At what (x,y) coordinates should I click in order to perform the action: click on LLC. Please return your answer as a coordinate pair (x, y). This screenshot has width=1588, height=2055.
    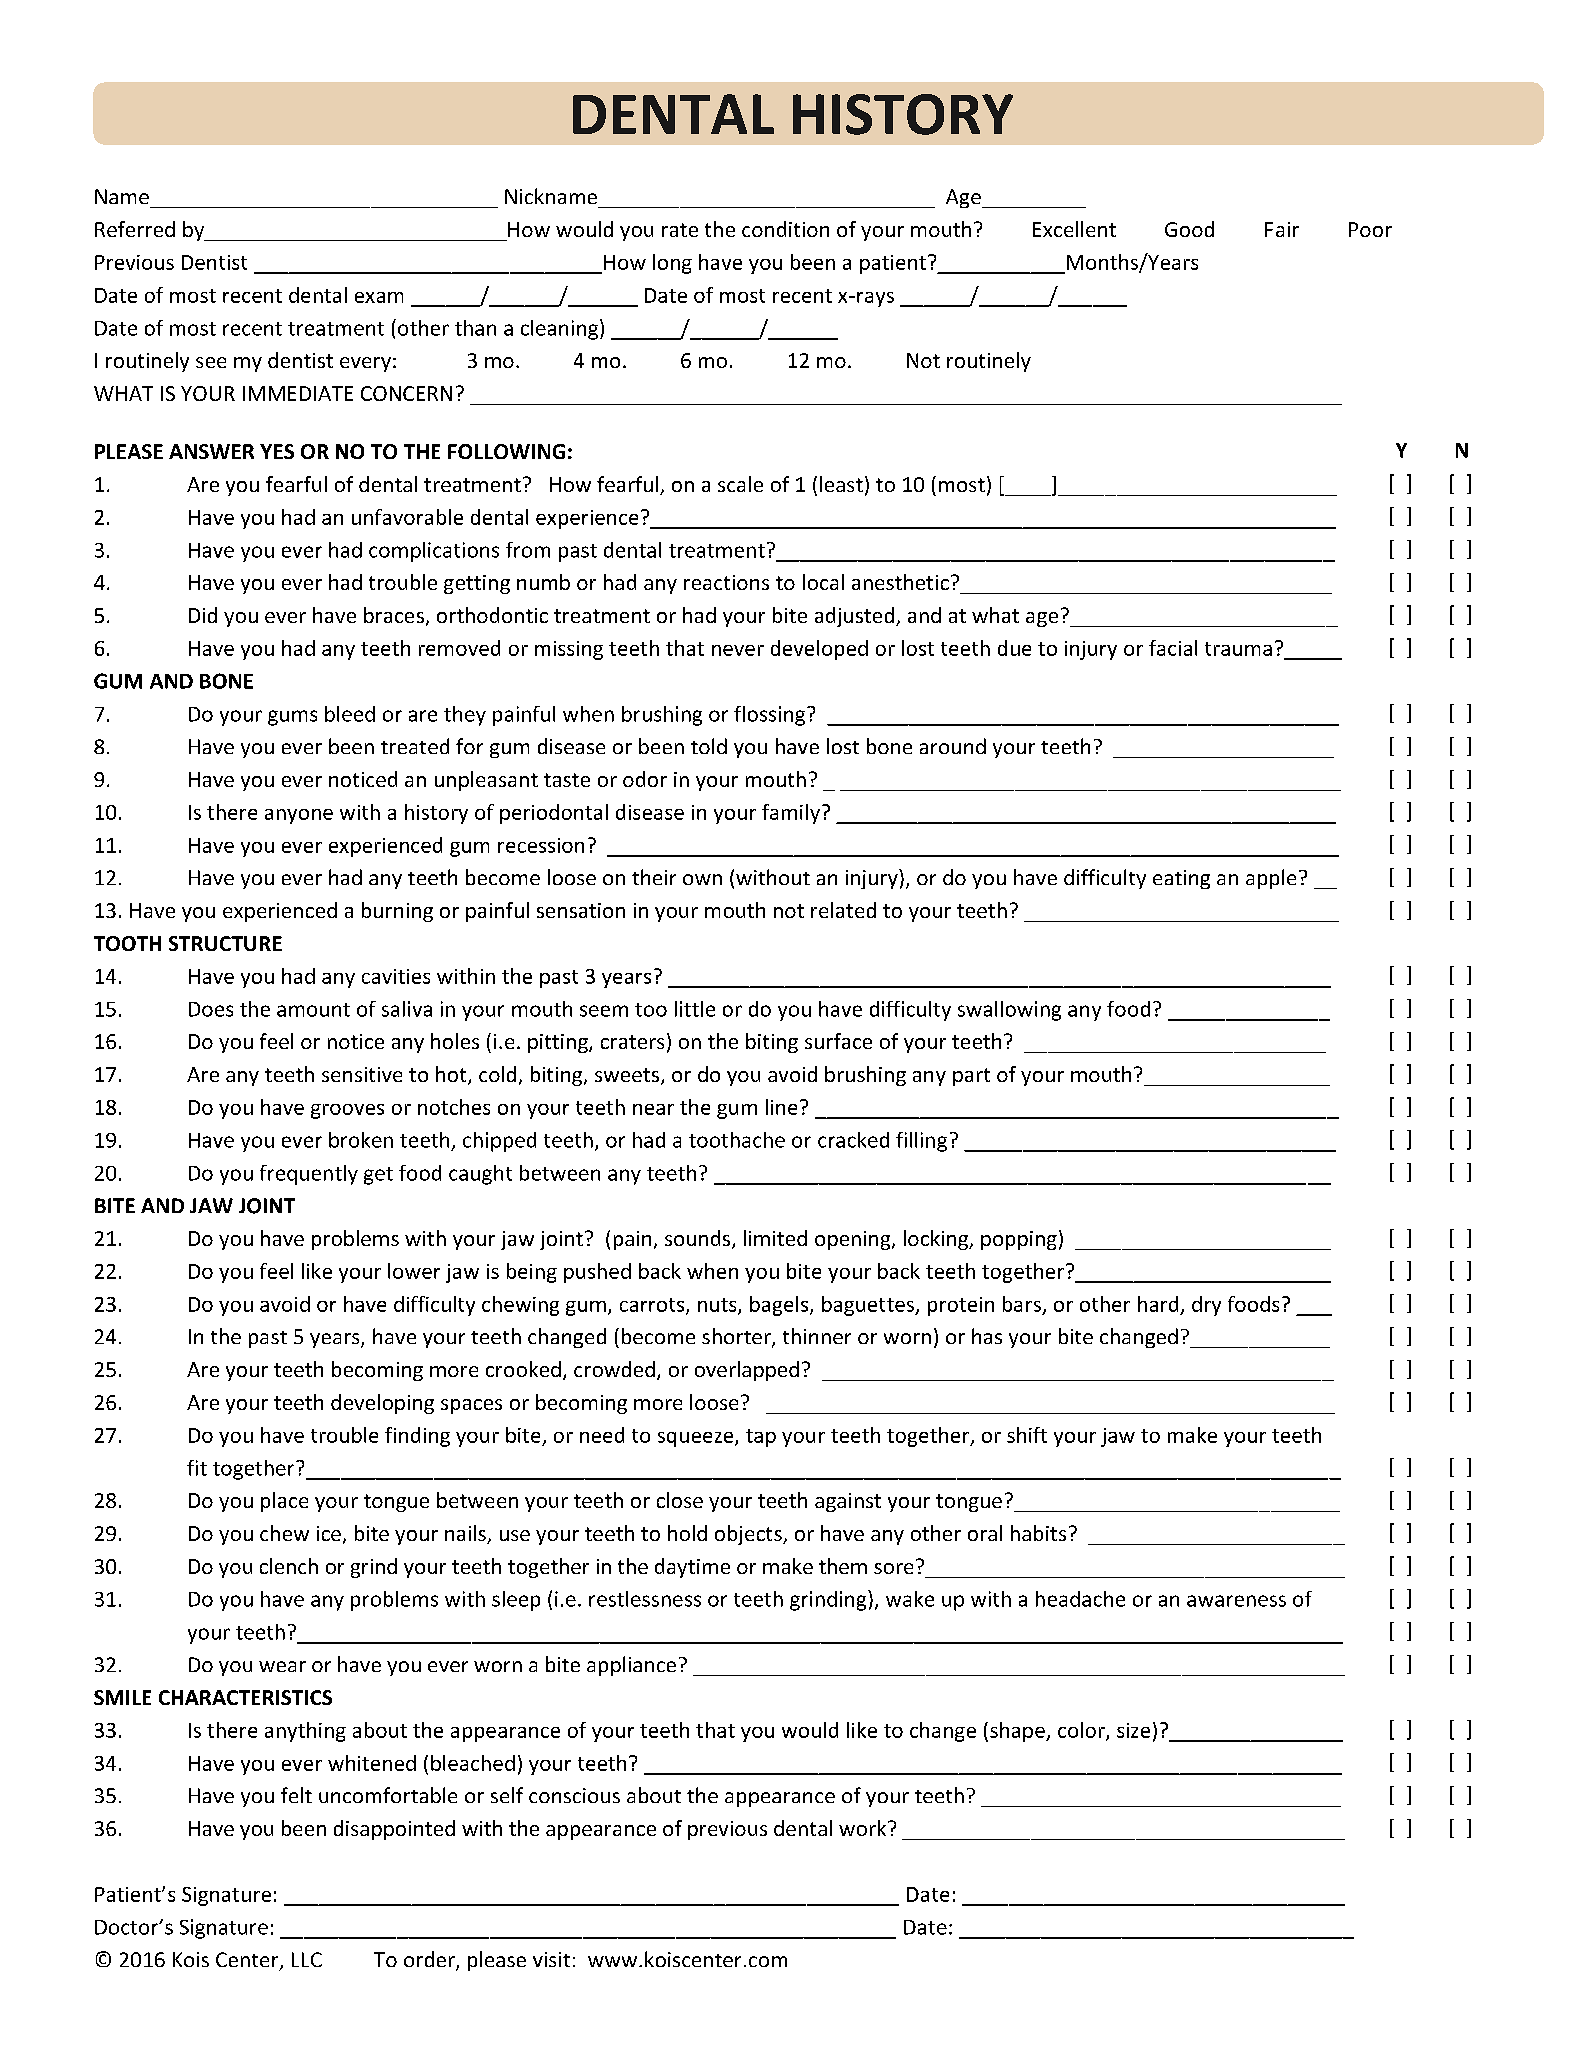
    Looking at the image, I should click on (307, 1959).
